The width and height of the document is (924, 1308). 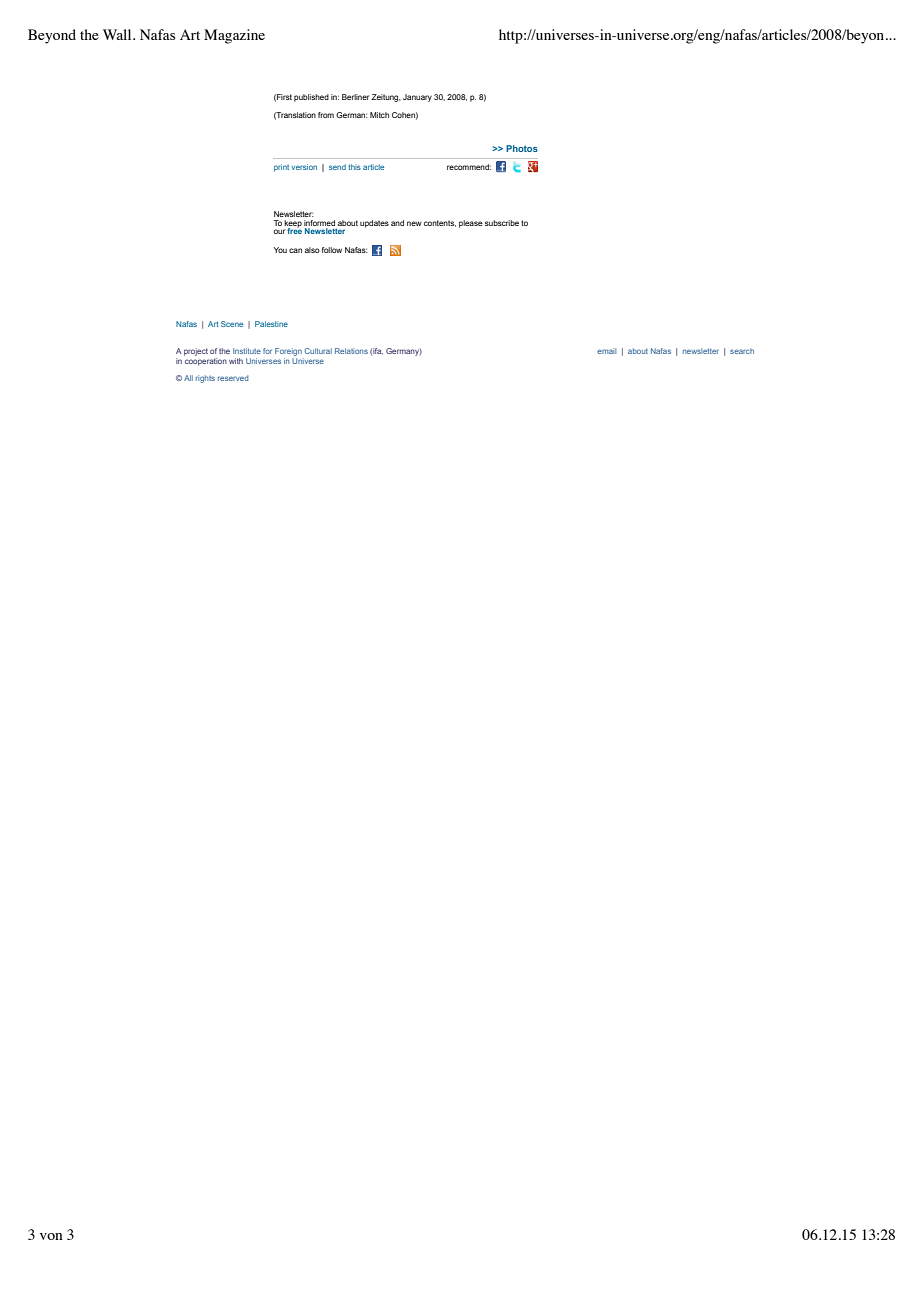 What do you see at coordinates (606, 351) in the document?
I see `email` at bounding box center [606, 351].
